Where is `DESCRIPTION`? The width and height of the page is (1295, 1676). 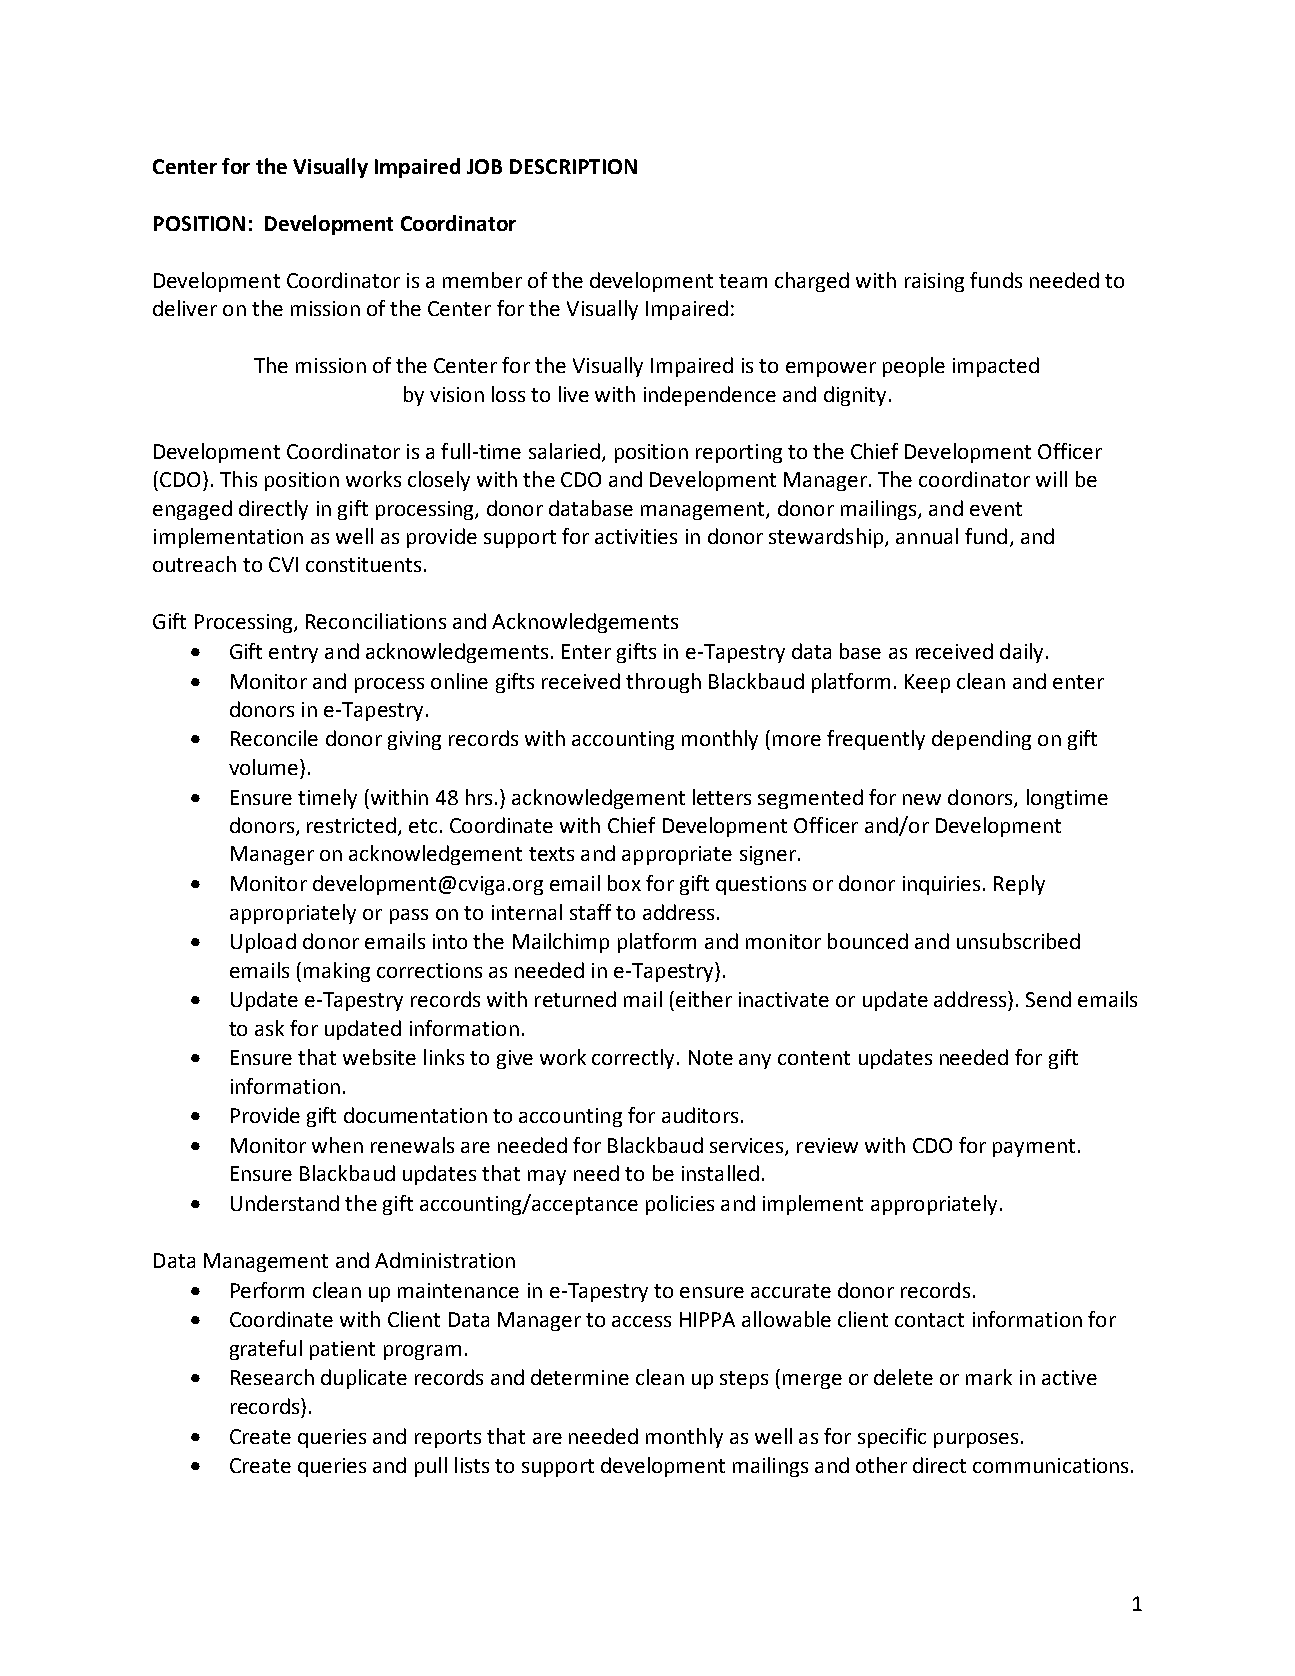
DESCRIPTION is located at coordinates (573, 166).
